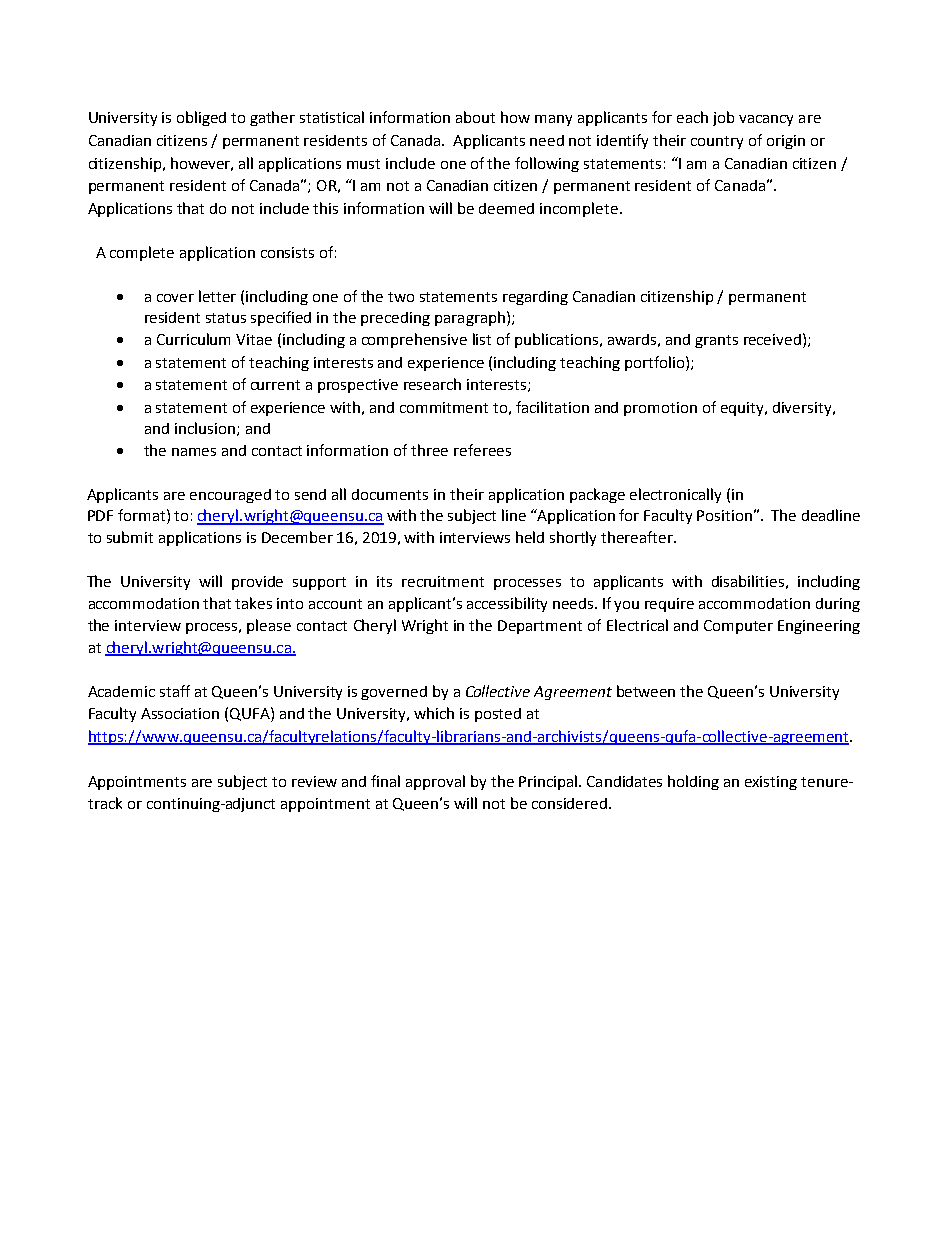 Image resolution: width=952 pixels, height=1233 pixels. I want to click on electronically, so click(675, 495).
